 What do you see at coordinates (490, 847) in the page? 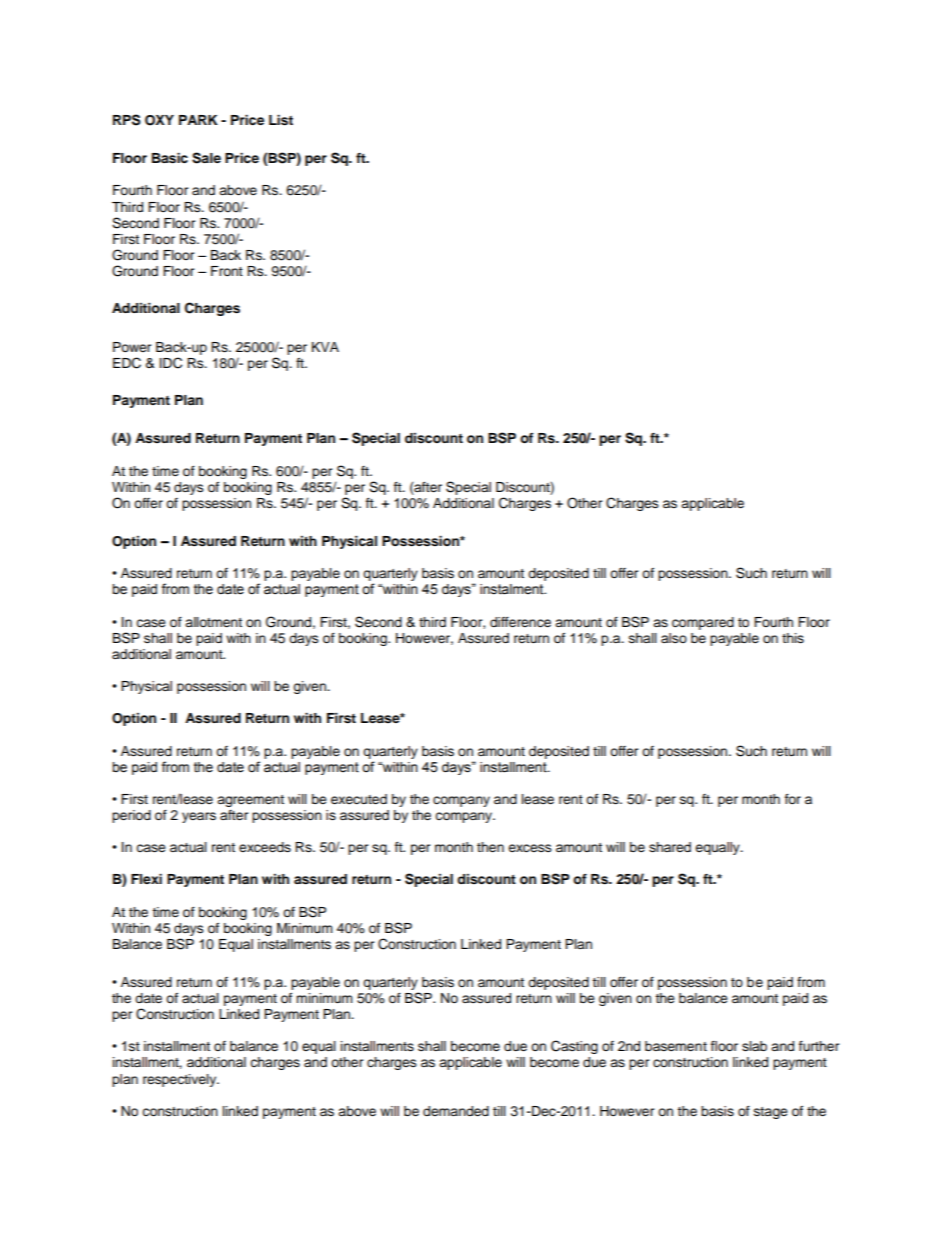
I see `then` at bounding box center [490, 847].
